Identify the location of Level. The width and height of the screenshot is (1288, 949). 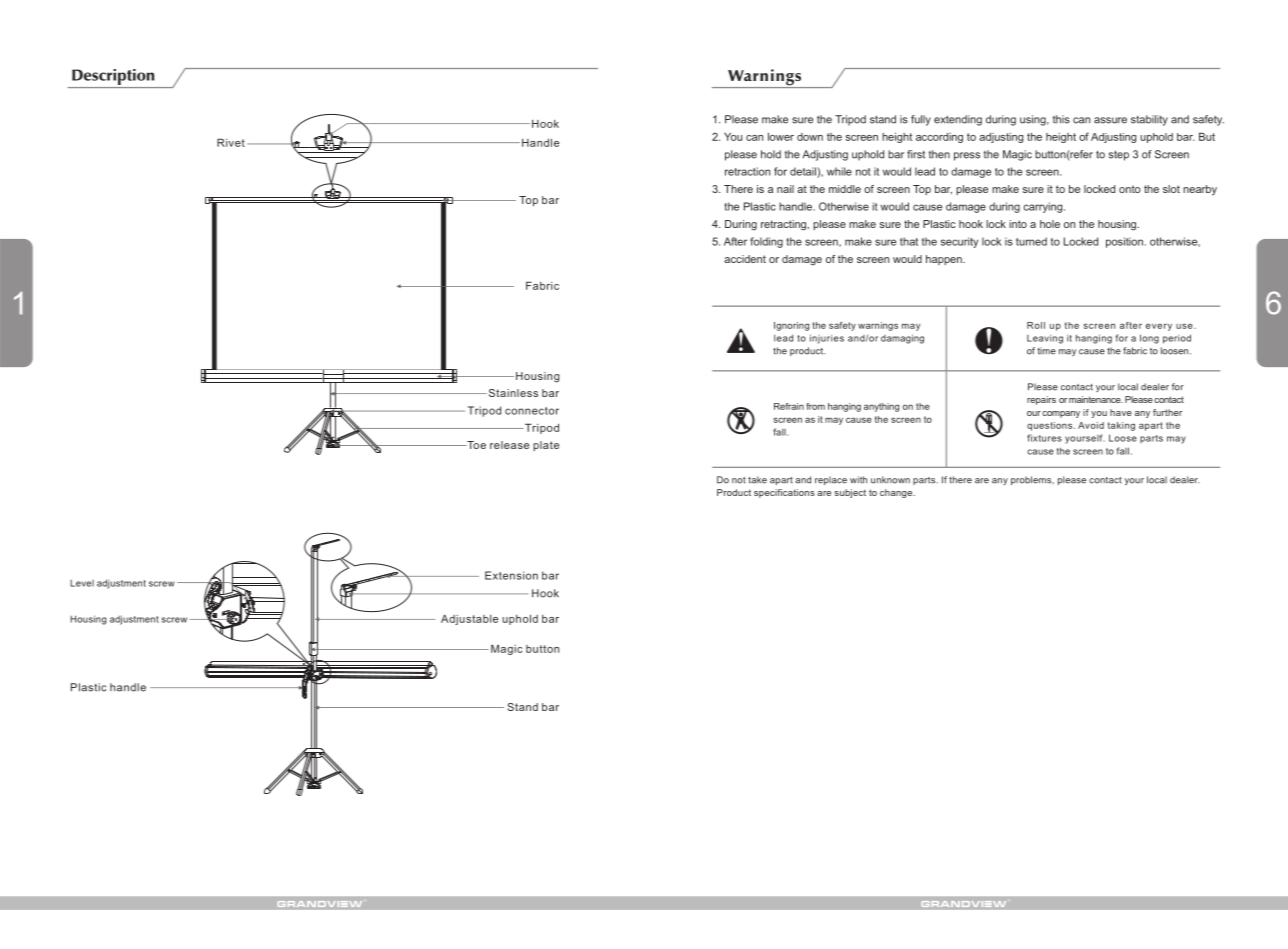
(82, 583).
